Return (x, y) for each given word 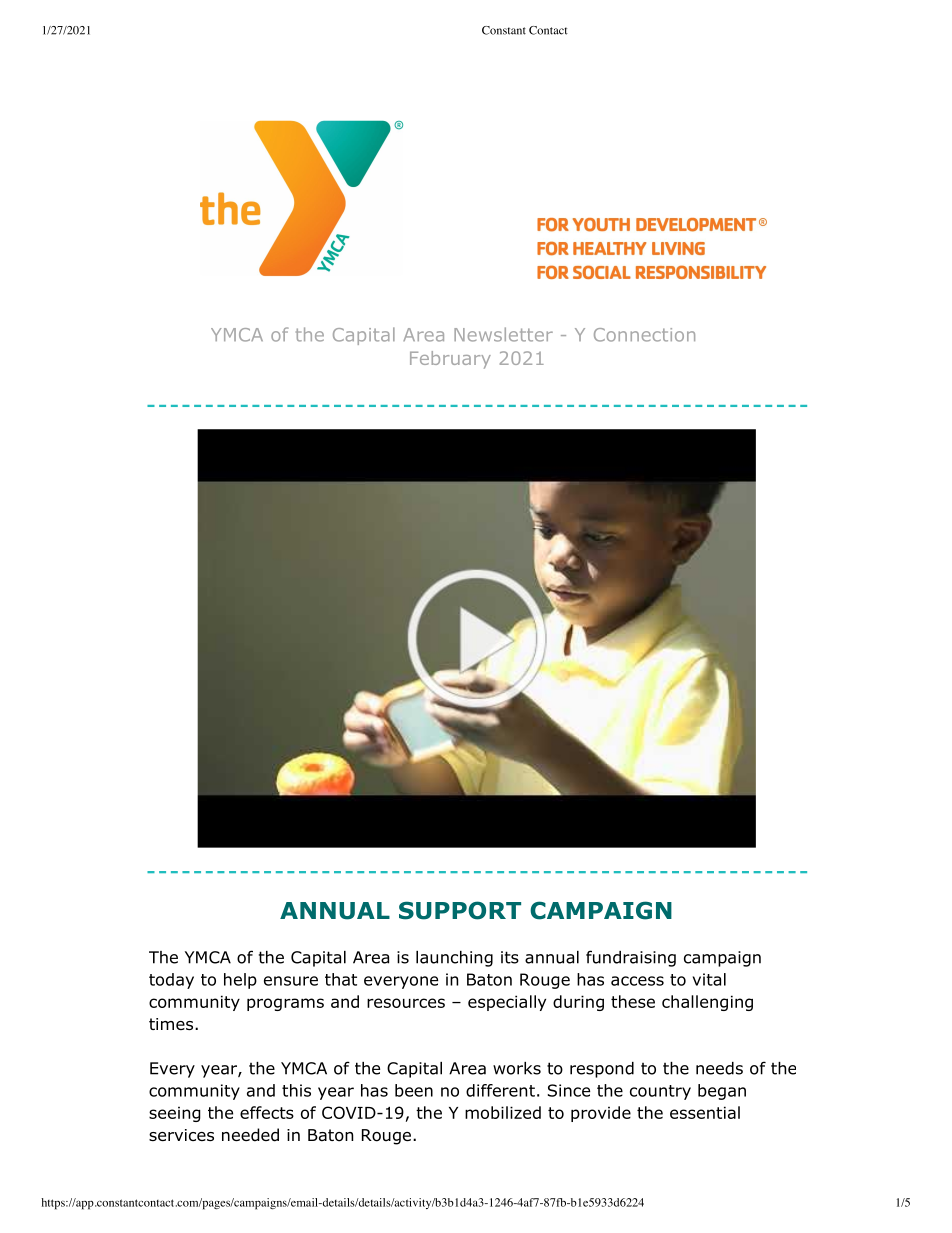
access (637, 981)
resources (406, 1003)
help (240, 981)
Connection (644, 335)
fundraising (631, 958)
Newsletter (503, 334)
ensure (291, 981)
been (414, 1090)
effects (267, 1112)
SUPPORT (460, 910)
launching (454, 959)
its (510, 957)
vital (709, 979)
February (450, 360)
